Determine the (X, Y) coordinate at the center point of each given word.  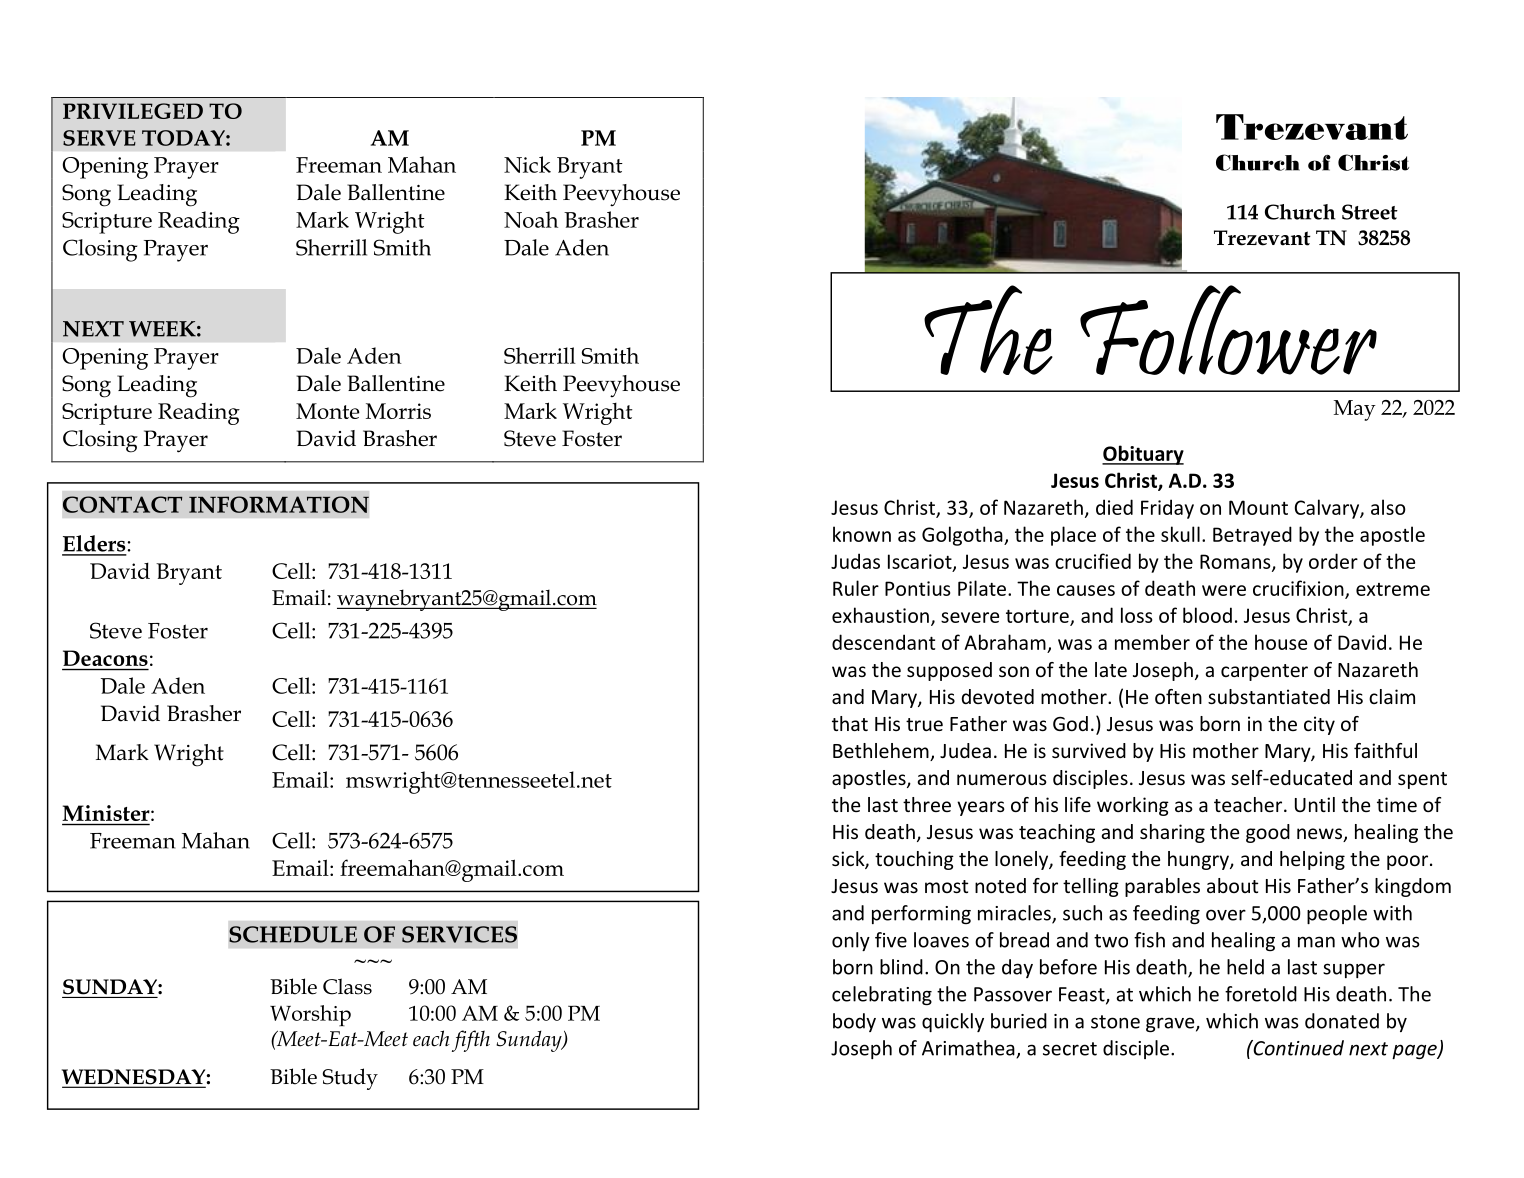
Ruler (856, 588)
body (854, 1022)
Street (1370, 212)
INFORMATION (279, 504)
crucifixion (1299, 589)
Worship (310, 1015)
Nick (527, 164)
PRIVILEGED (133, 111)
